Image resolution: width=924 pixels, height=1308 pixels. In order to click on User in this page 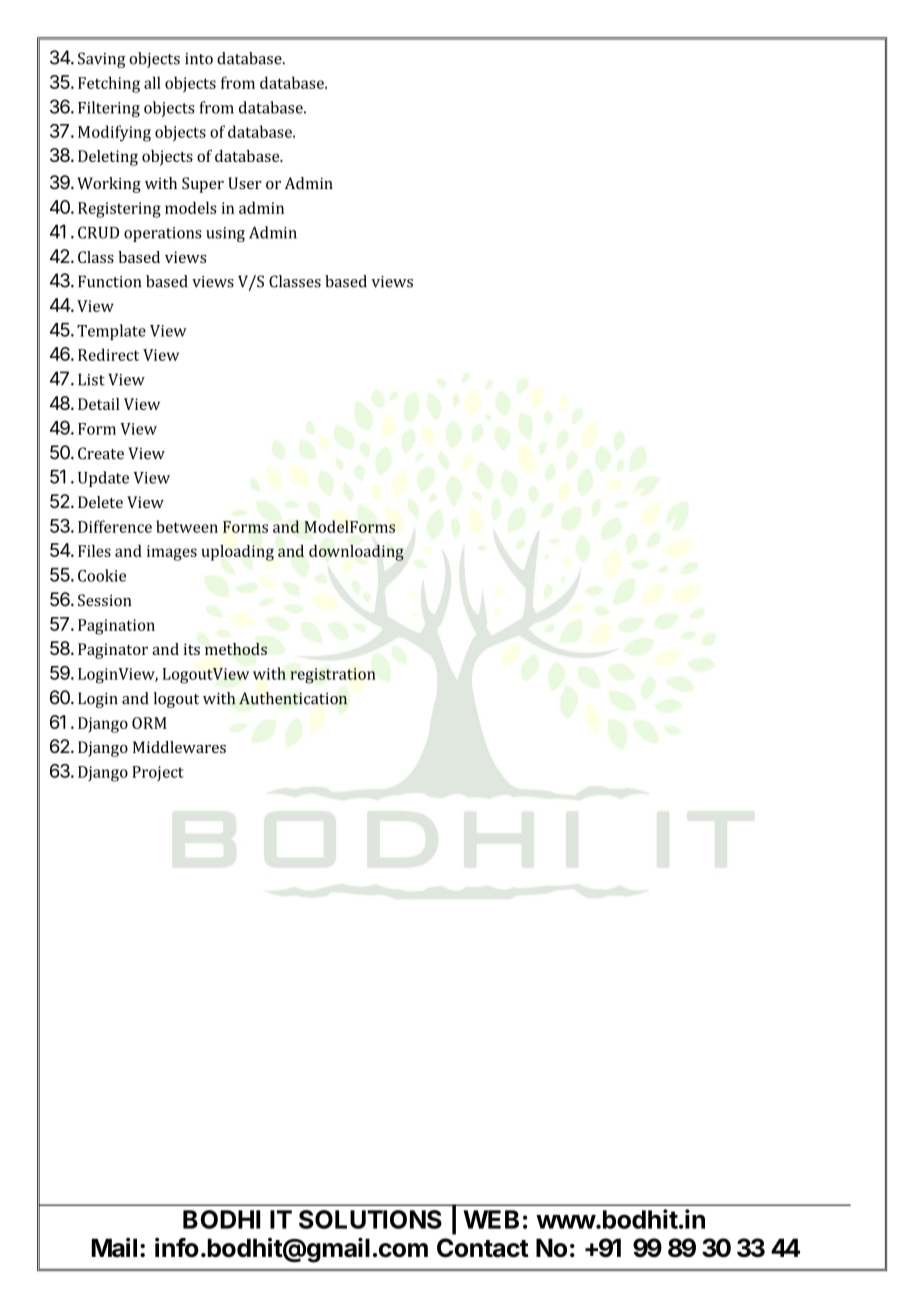, I will do `click(245, 183)`.
